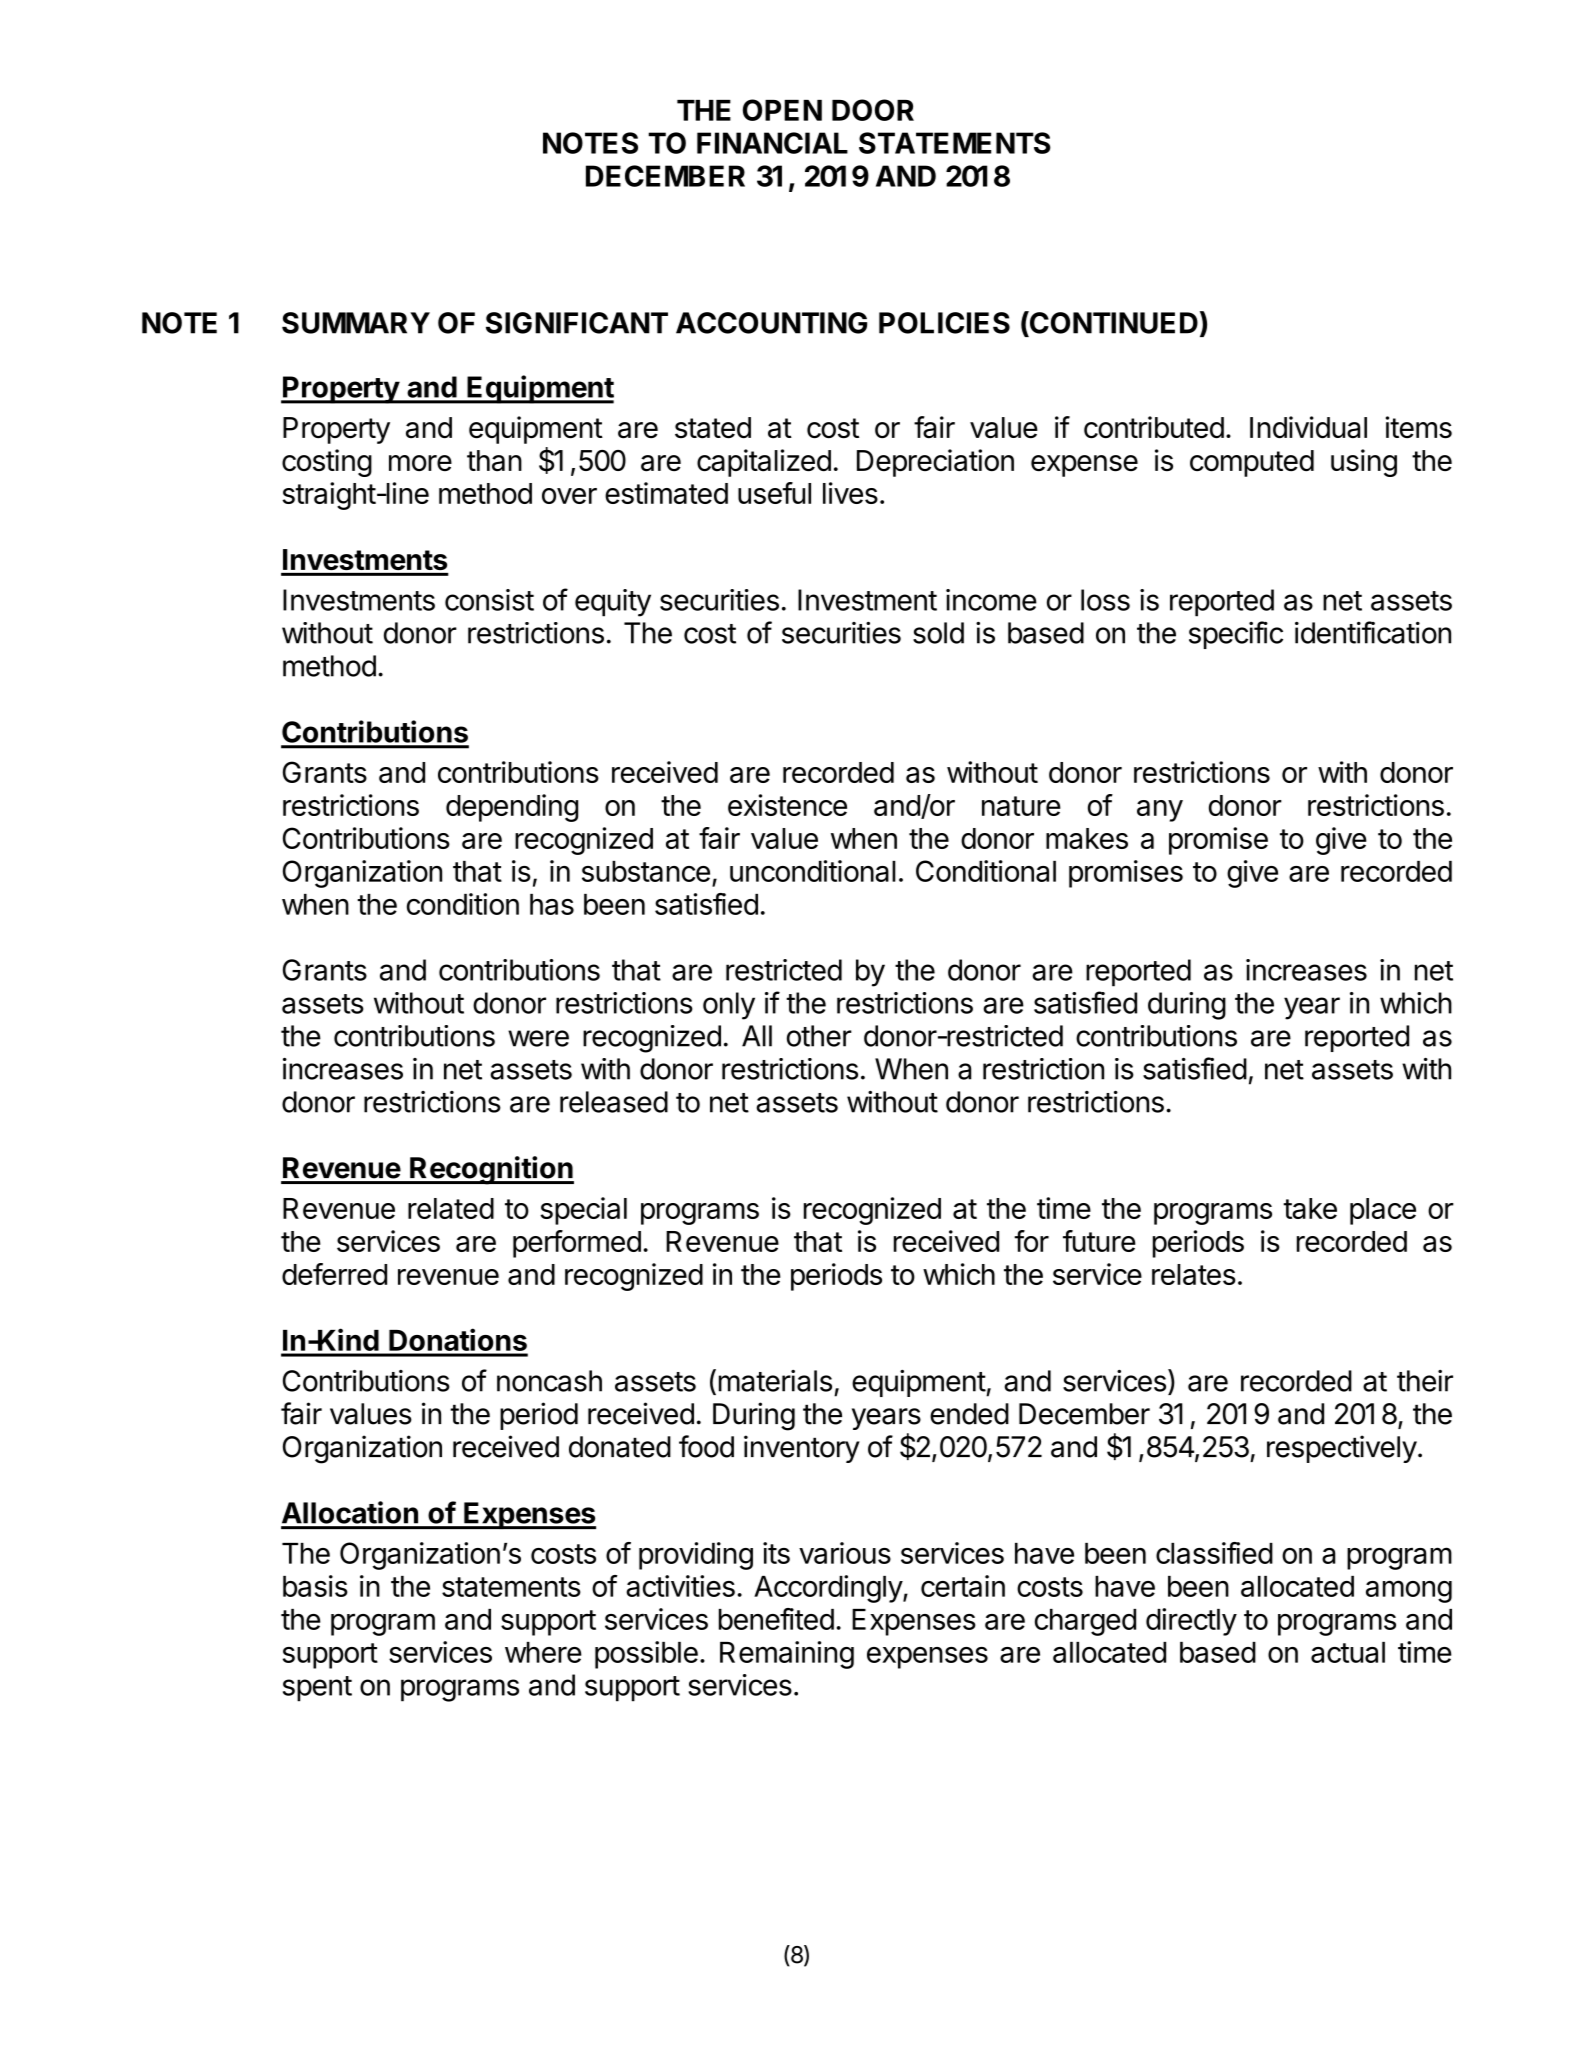 This screenshot has width=1593, height=2062. What do you see at coordinates (873, 110) in the screenshot?
I see `DOOR` at bounding box center [873, 110].
